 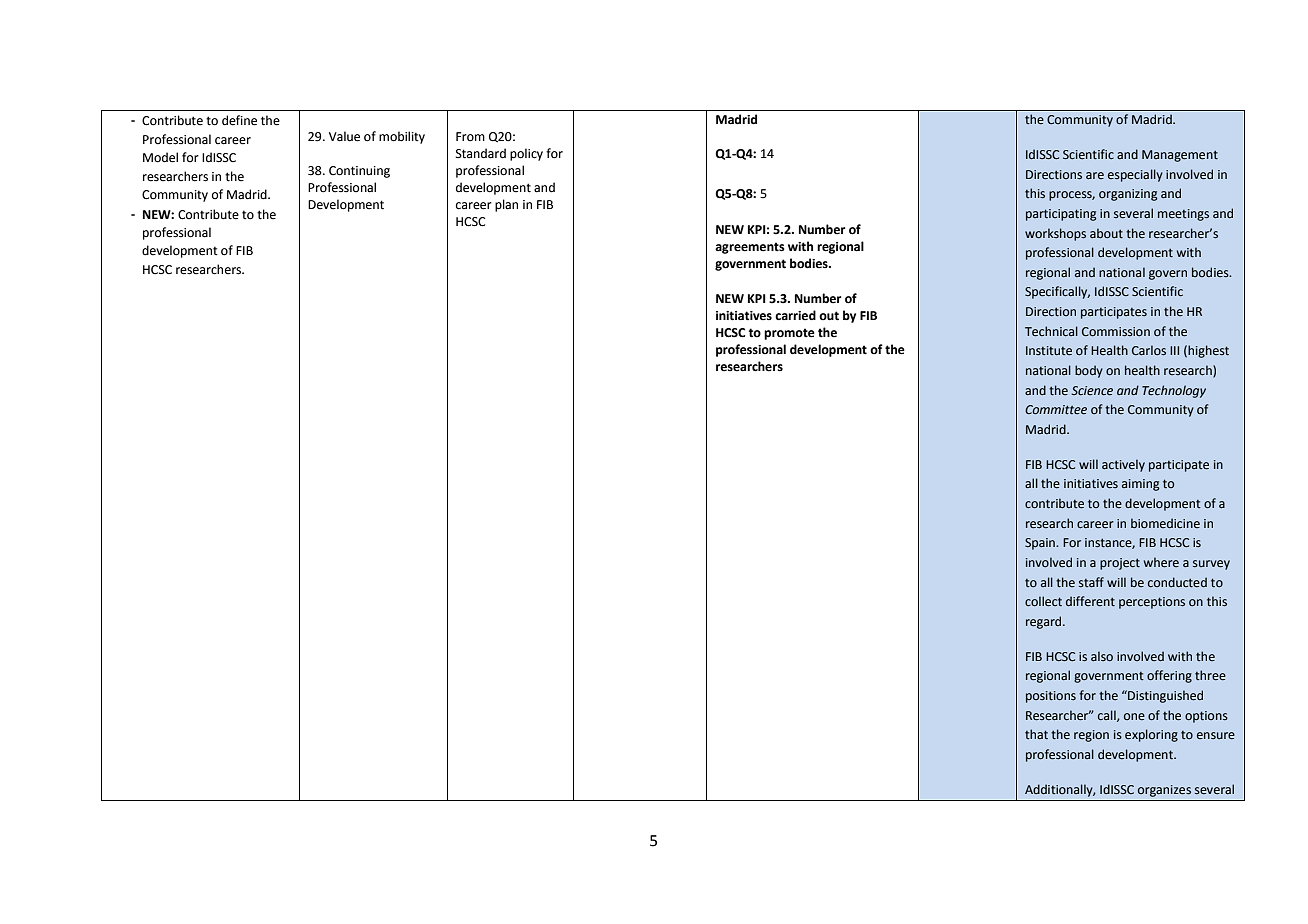 What do you see at coordinates (1180, 156) in the image?
I see `Management` at bounding box center [1180, 156].
